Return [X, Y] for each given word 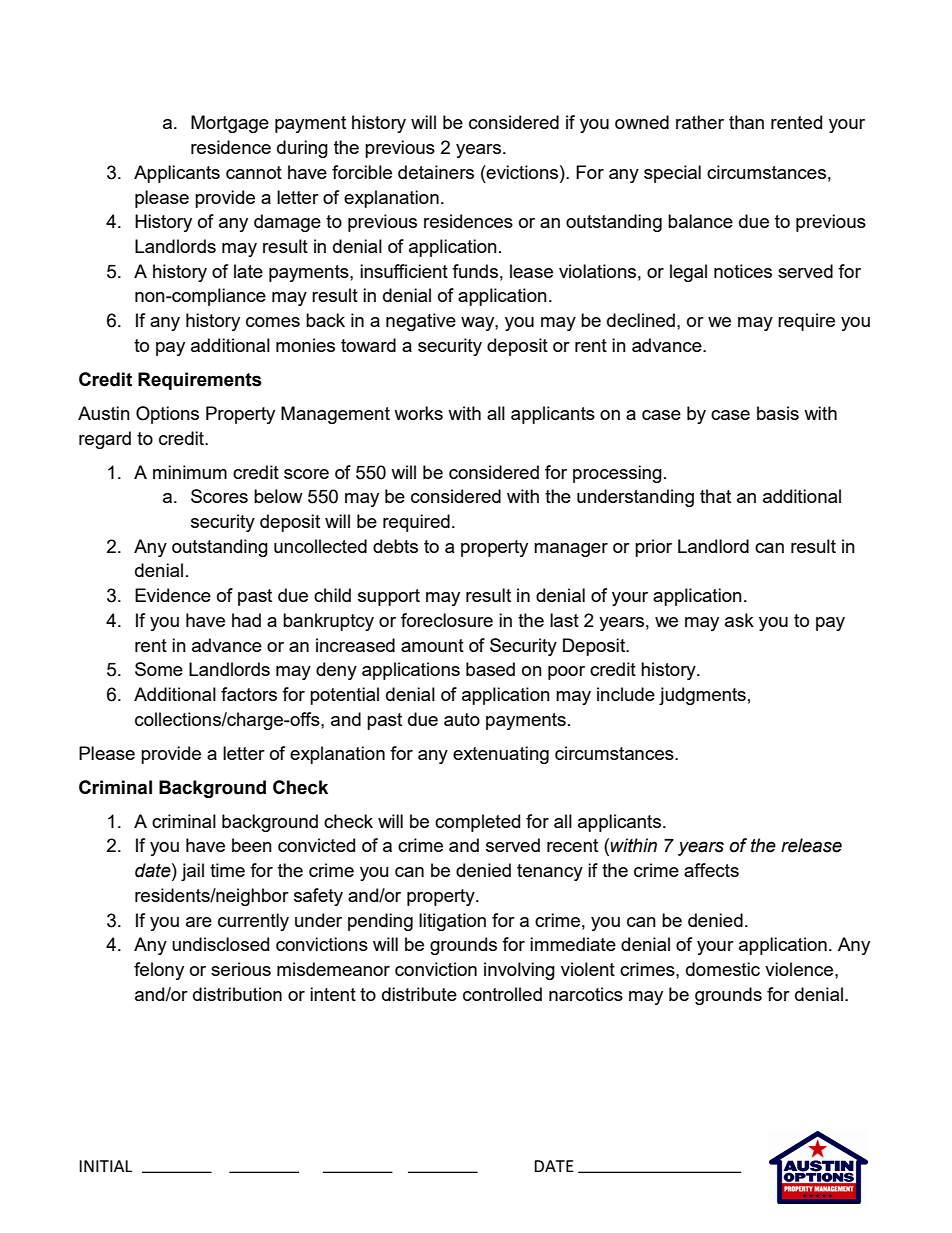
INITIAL [105, 1166]
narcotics [586, 994]
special [672, 174]
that [715, 496]
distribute [419, 994]
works [418, 413]
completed [477, 823]
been [252, 845]
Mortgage [230, 124]
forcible [362, 172]
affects [711, 870]
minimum [190, 472]
